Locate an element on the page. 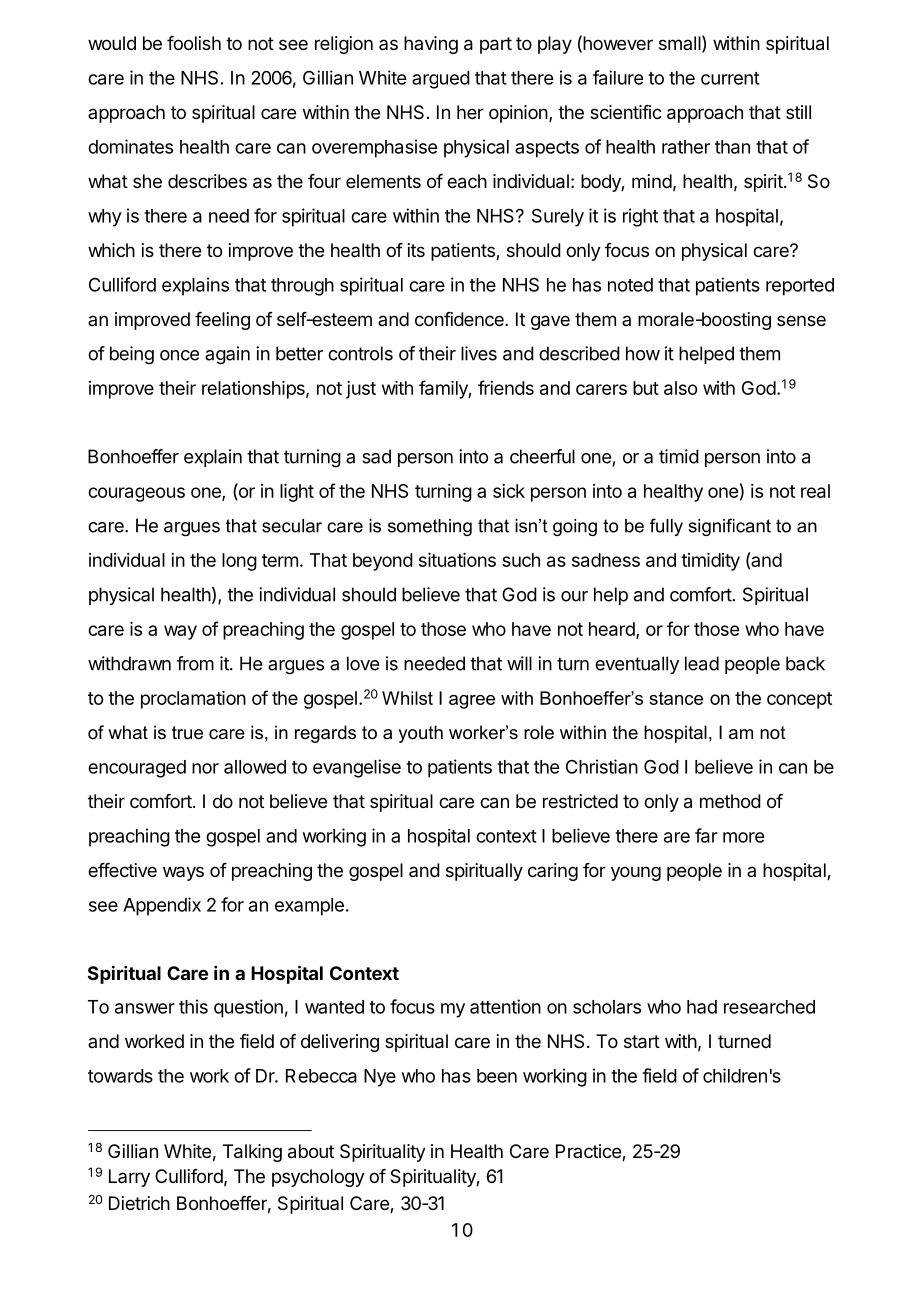  current is located at coordinates (730, 78).
